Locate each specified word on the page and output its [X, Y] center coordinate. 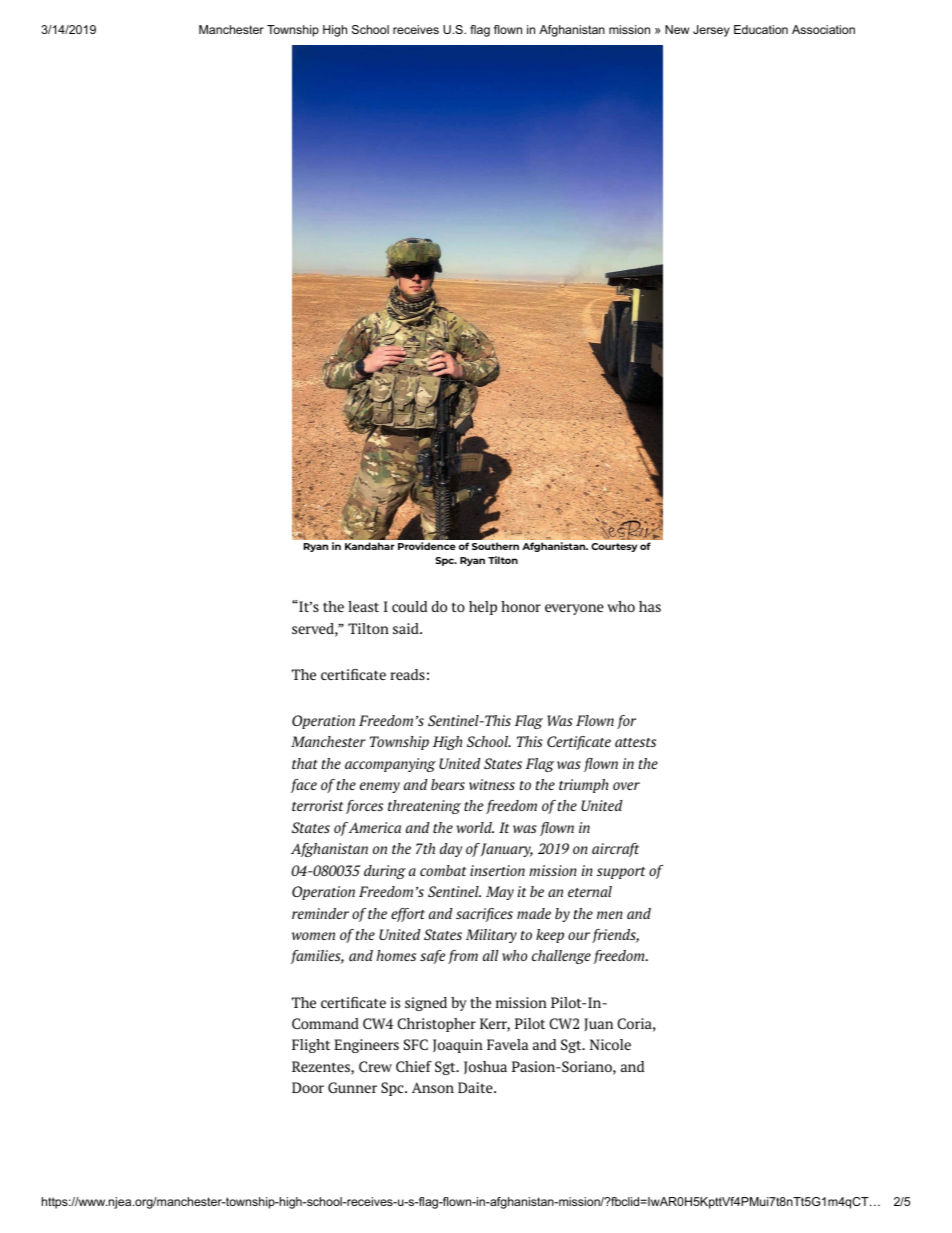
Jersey [711, 31]
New [677, 29]
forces [364, 807]
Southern [495, 546]
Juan [598, 1024]
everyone [574, 609]
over [626, 786]
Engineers [366, 1046]
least [363, 606]
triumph [583, 786]
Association [823, 29]
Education [761, 29]
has [650, 606]
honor [521, 606]
